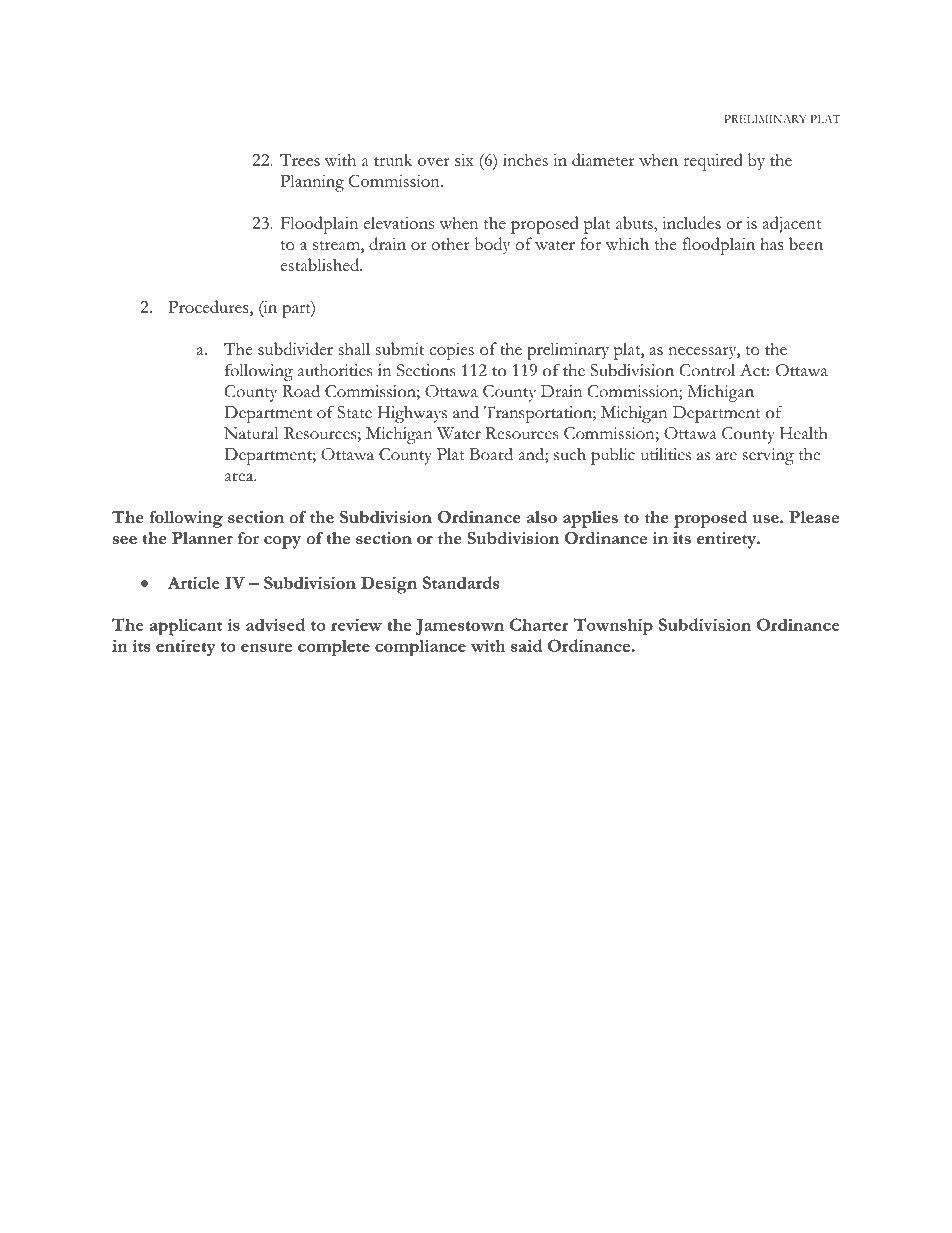 This screenshot has width=952, height=1233. What do you see at coordinates (459, 627) in the screenshot?
I see `Jamestown` at bounding box center [459, 627].
